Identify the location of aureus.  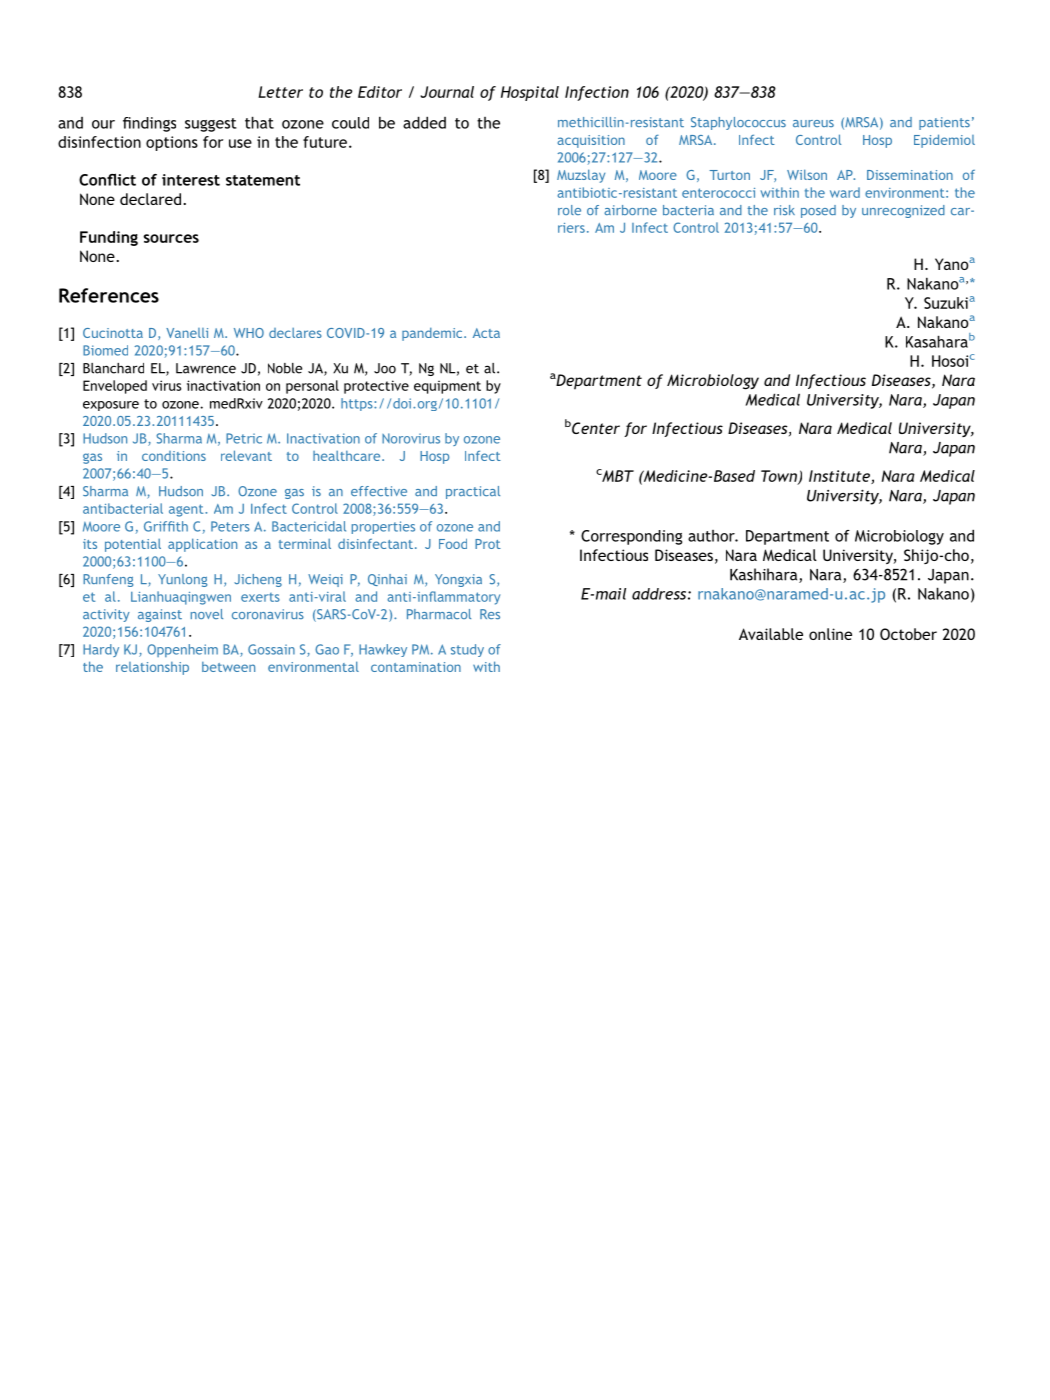
(813, 123).
